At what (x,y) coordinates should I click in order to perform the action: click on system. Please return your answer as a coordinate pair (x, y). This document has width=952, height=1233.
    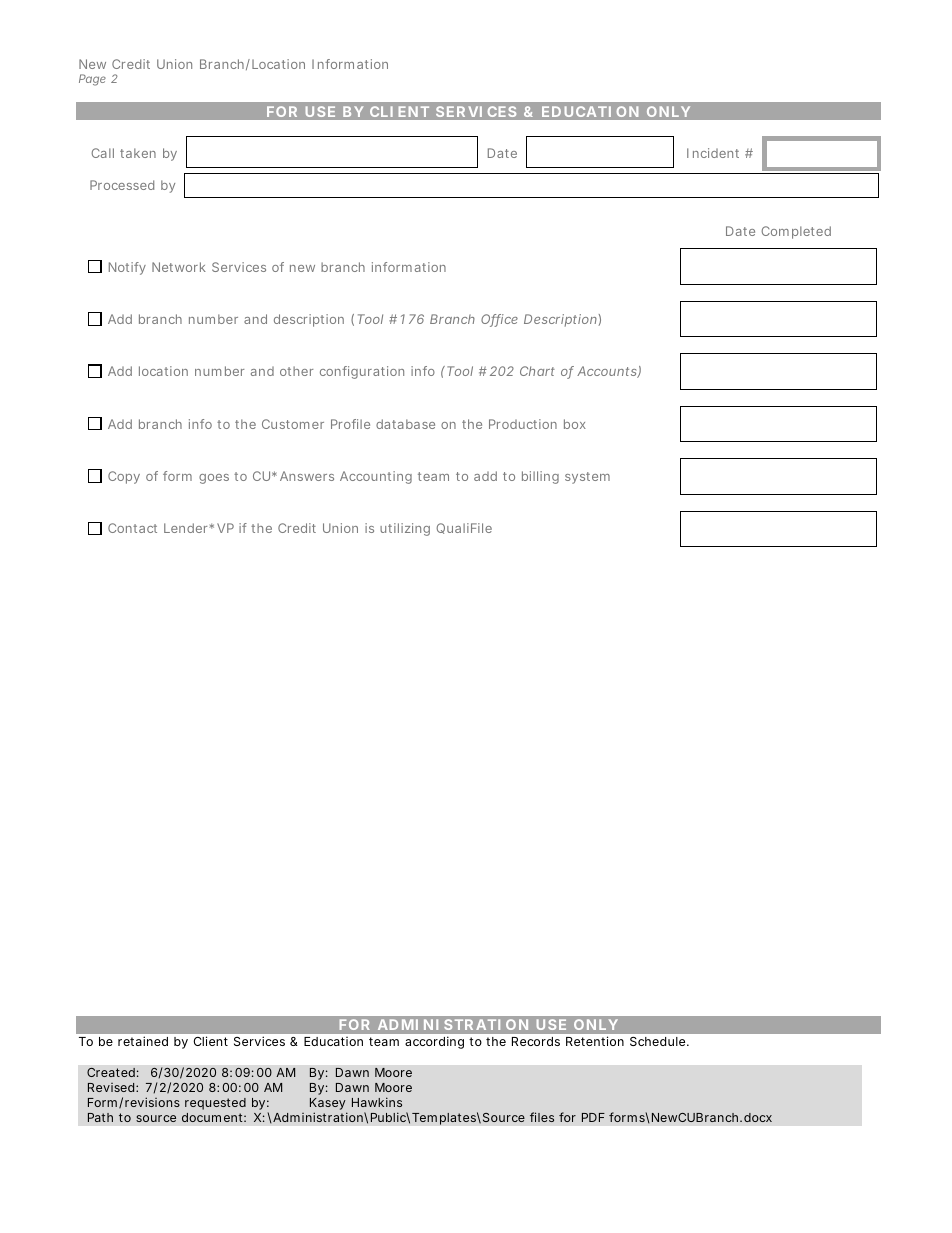
    Looking at the image, I should click on (587, 478).
